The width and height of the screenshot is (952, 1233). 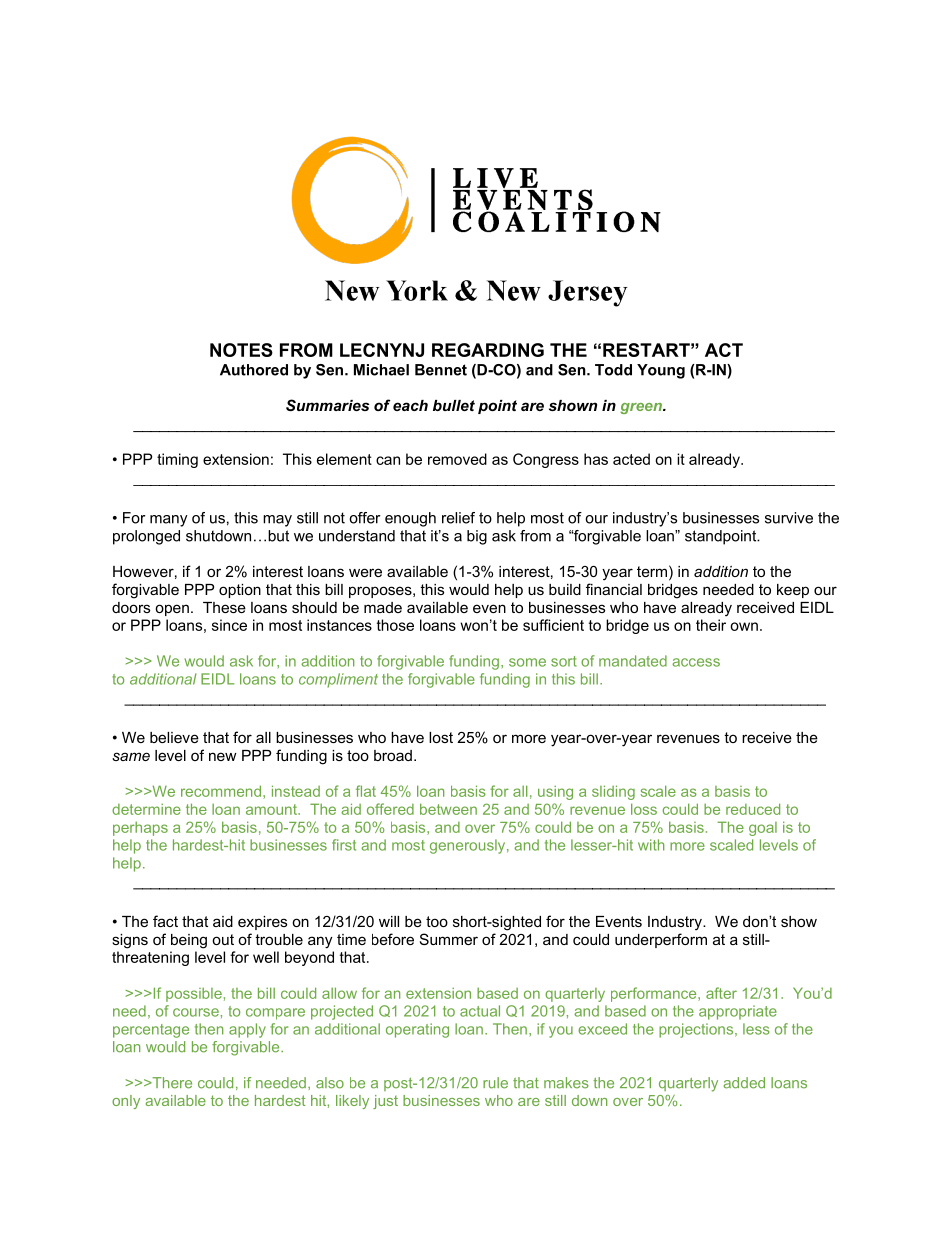 I want to click on Young, so click(x=661, y=371).
